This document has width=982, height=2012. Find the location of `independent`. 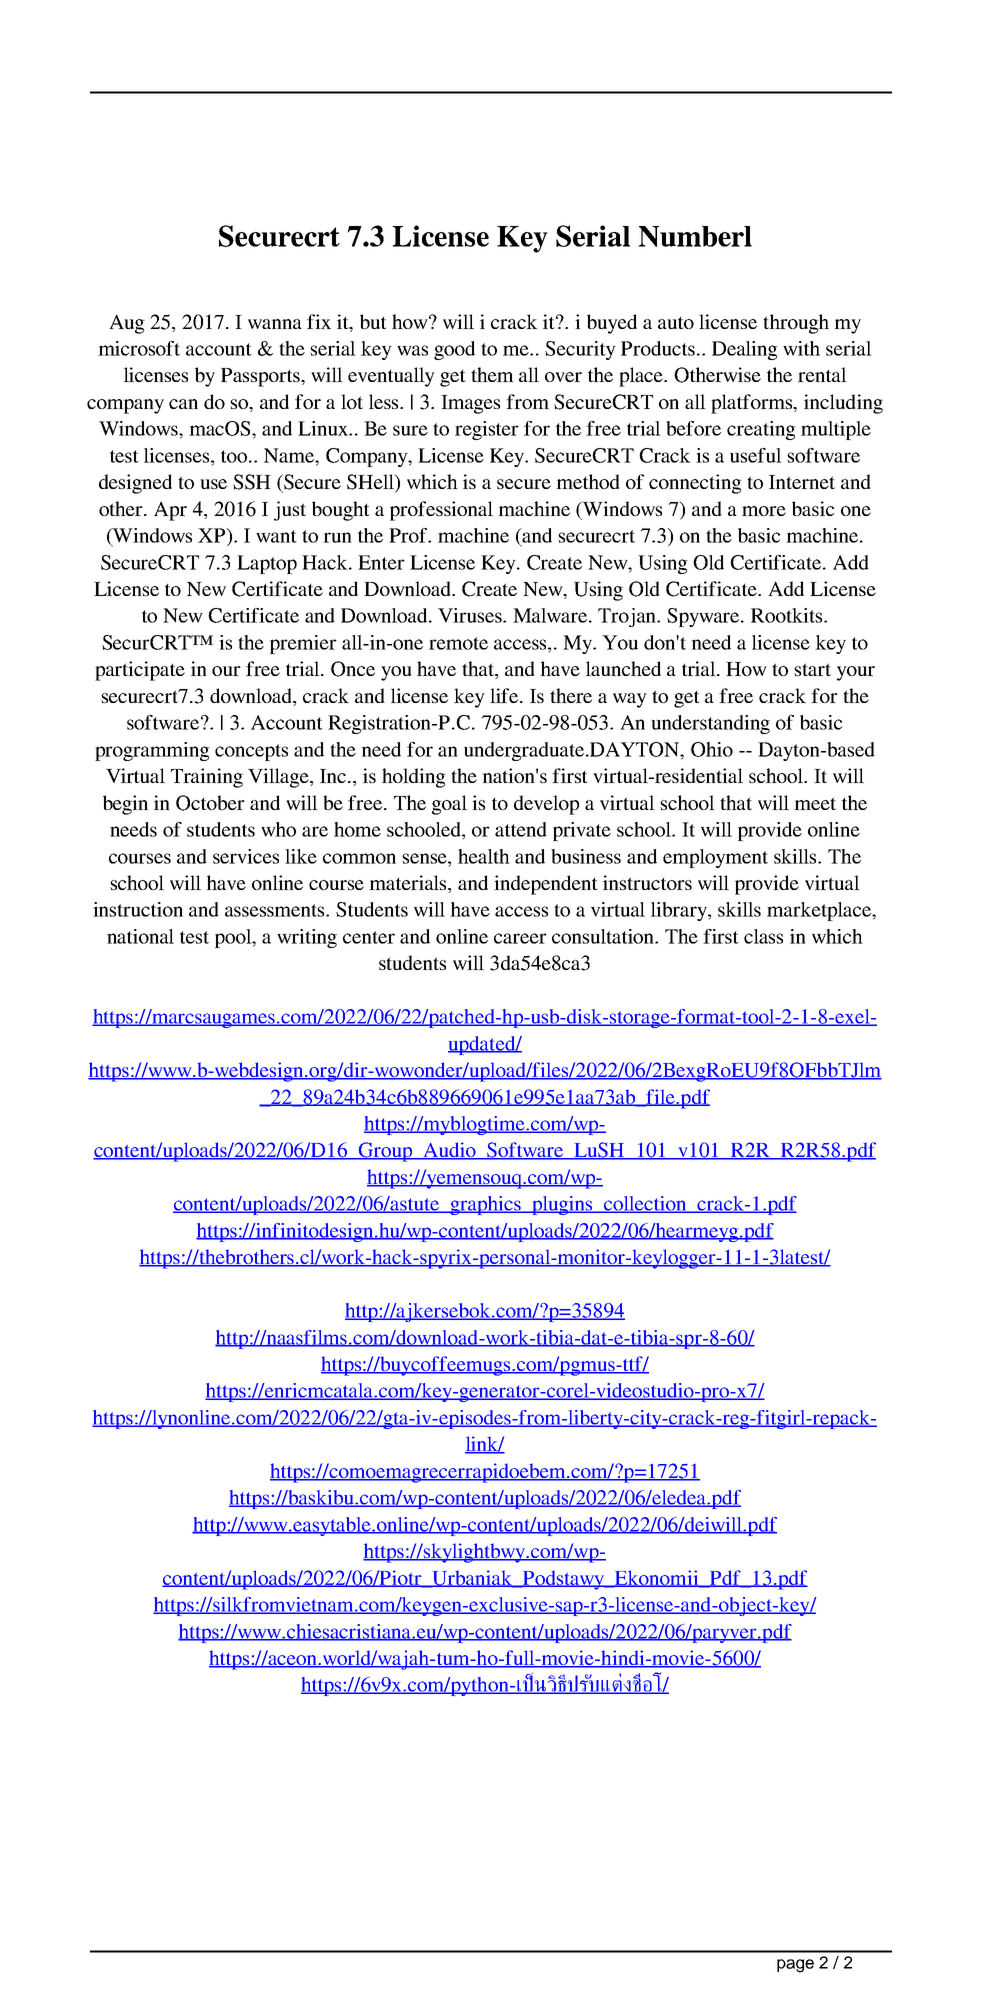

independent is located at coordinates (546, 885).
